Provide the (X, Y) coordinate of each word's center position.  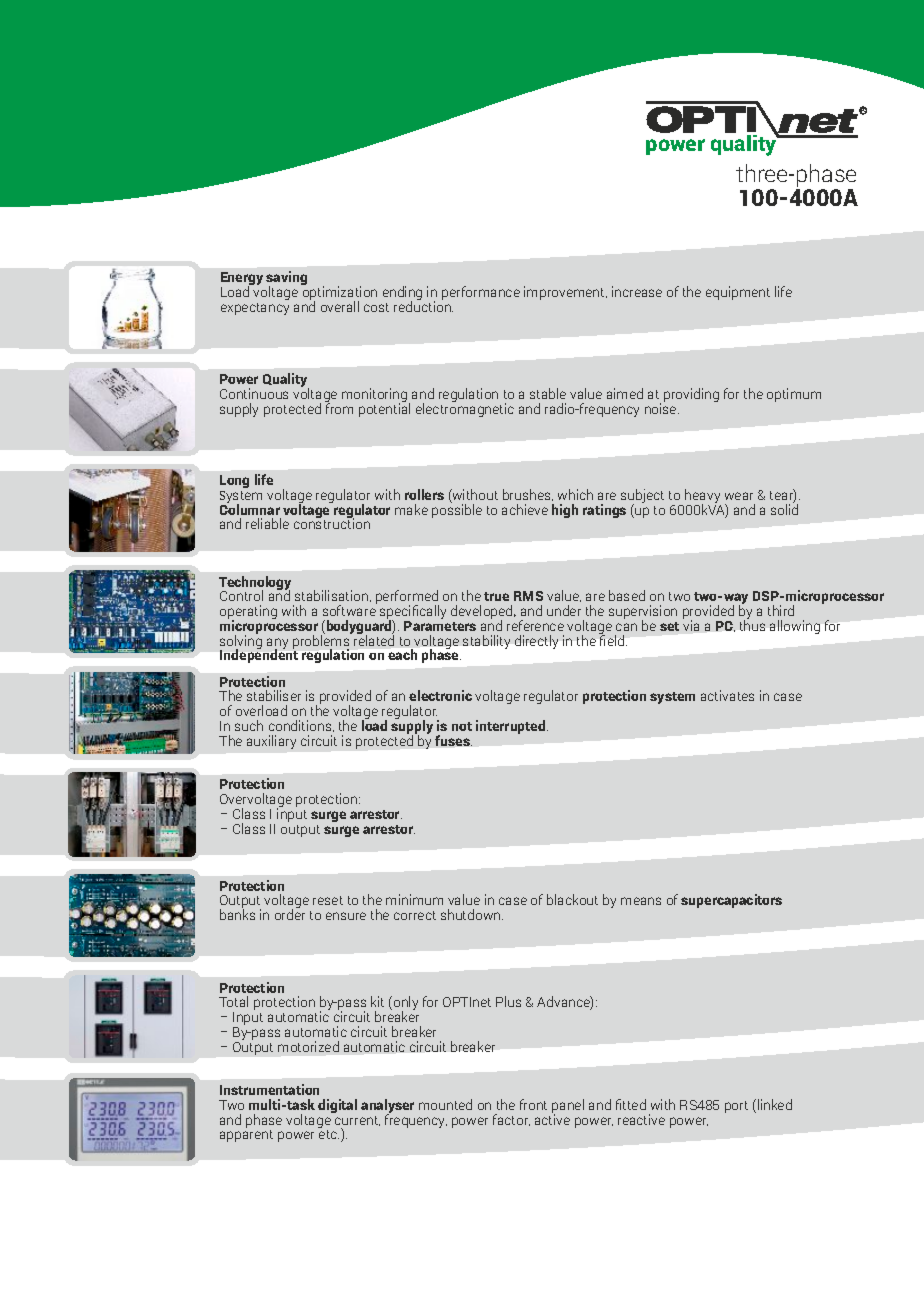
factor (511, 1120)
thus (752, 624)
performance (481, 293)
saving (286, 279)
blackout (572, 899)
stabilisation (333, 596)
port (736, 1107)
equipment (738, 293)
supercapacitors (731, 901)
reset (328, 900)
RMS (528, 596)
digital (337, 1106)
